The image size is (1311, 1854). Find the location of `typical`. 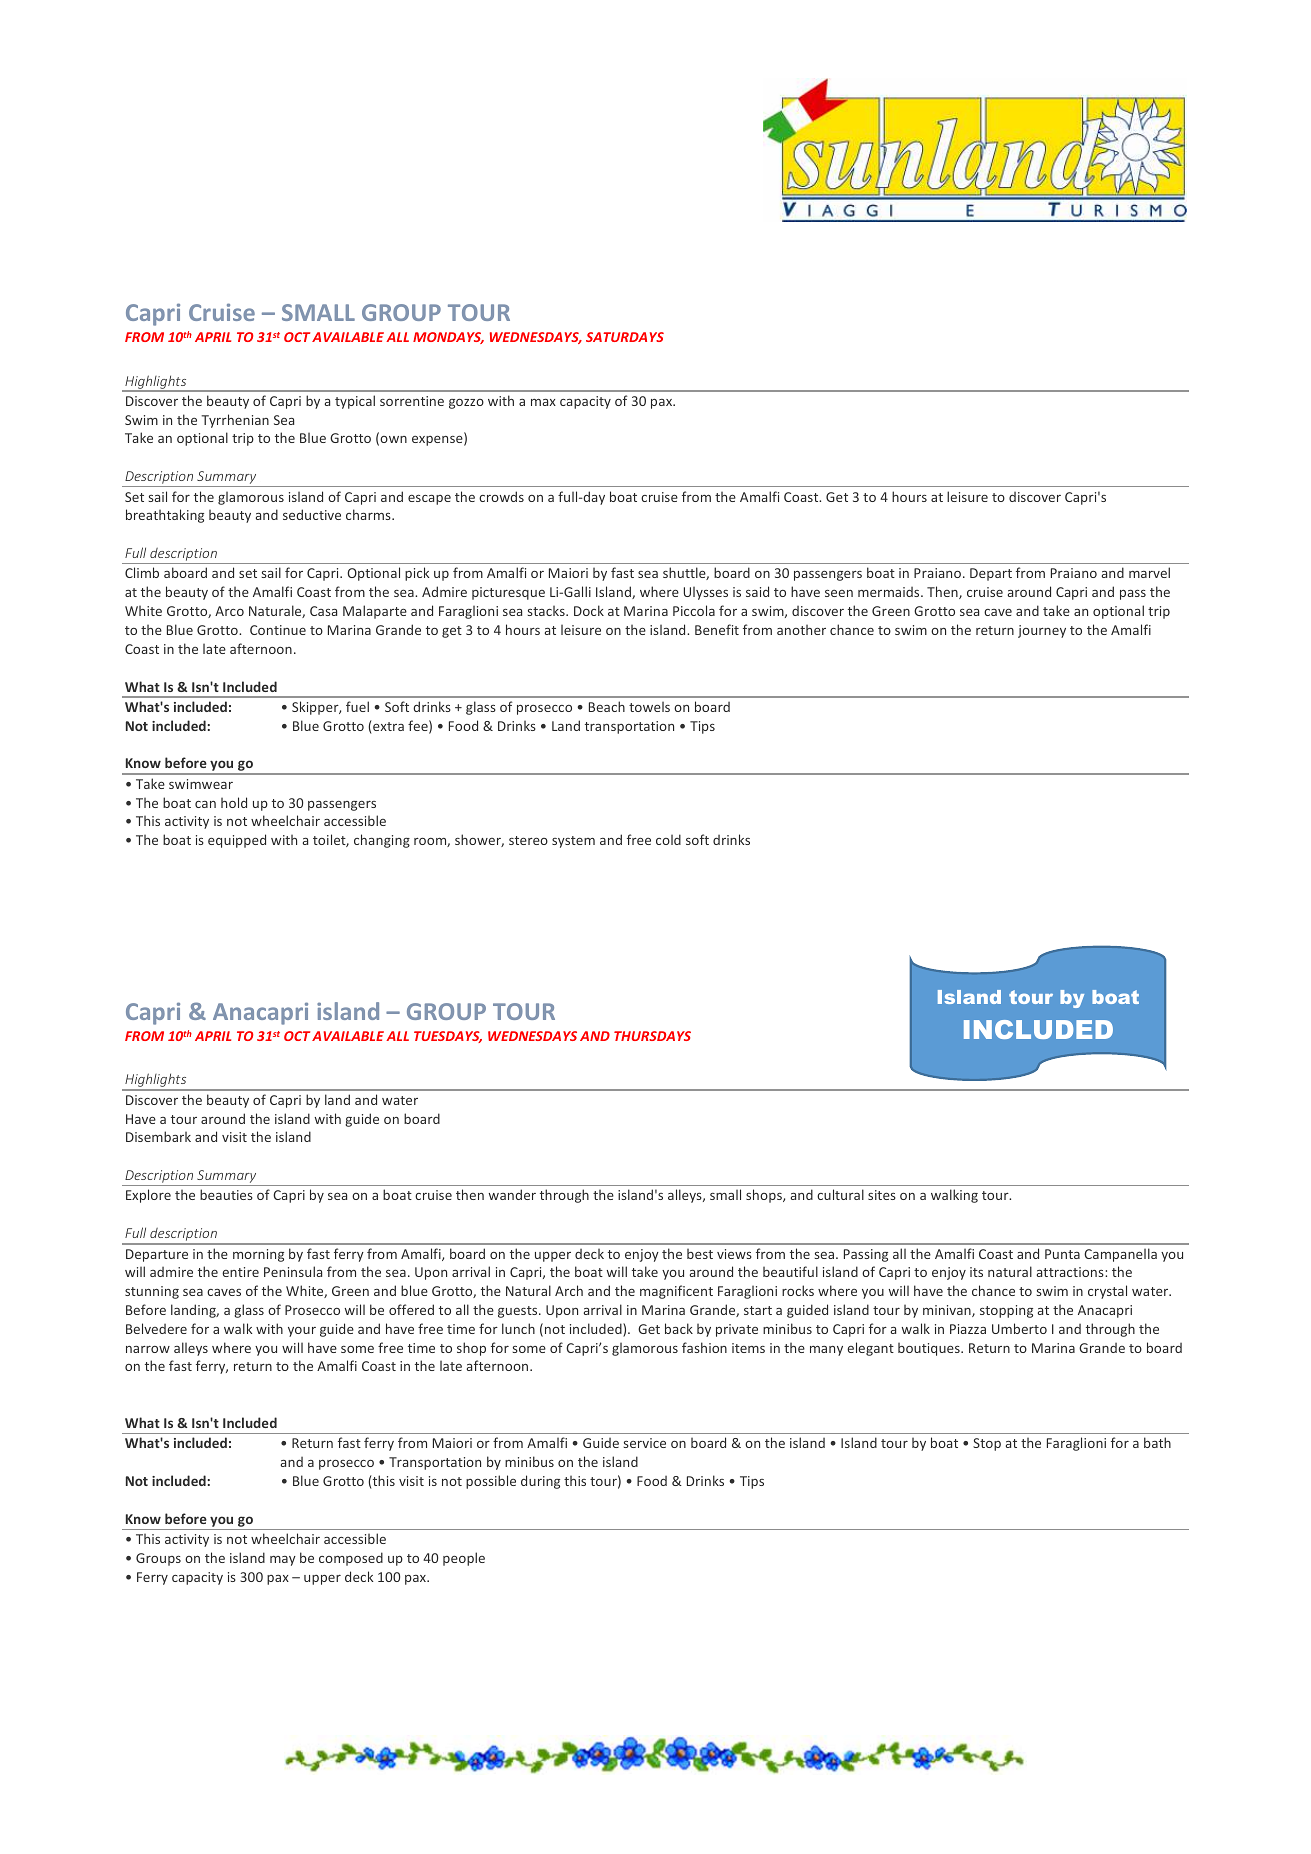

typical is located at coordinates (355, 402).
